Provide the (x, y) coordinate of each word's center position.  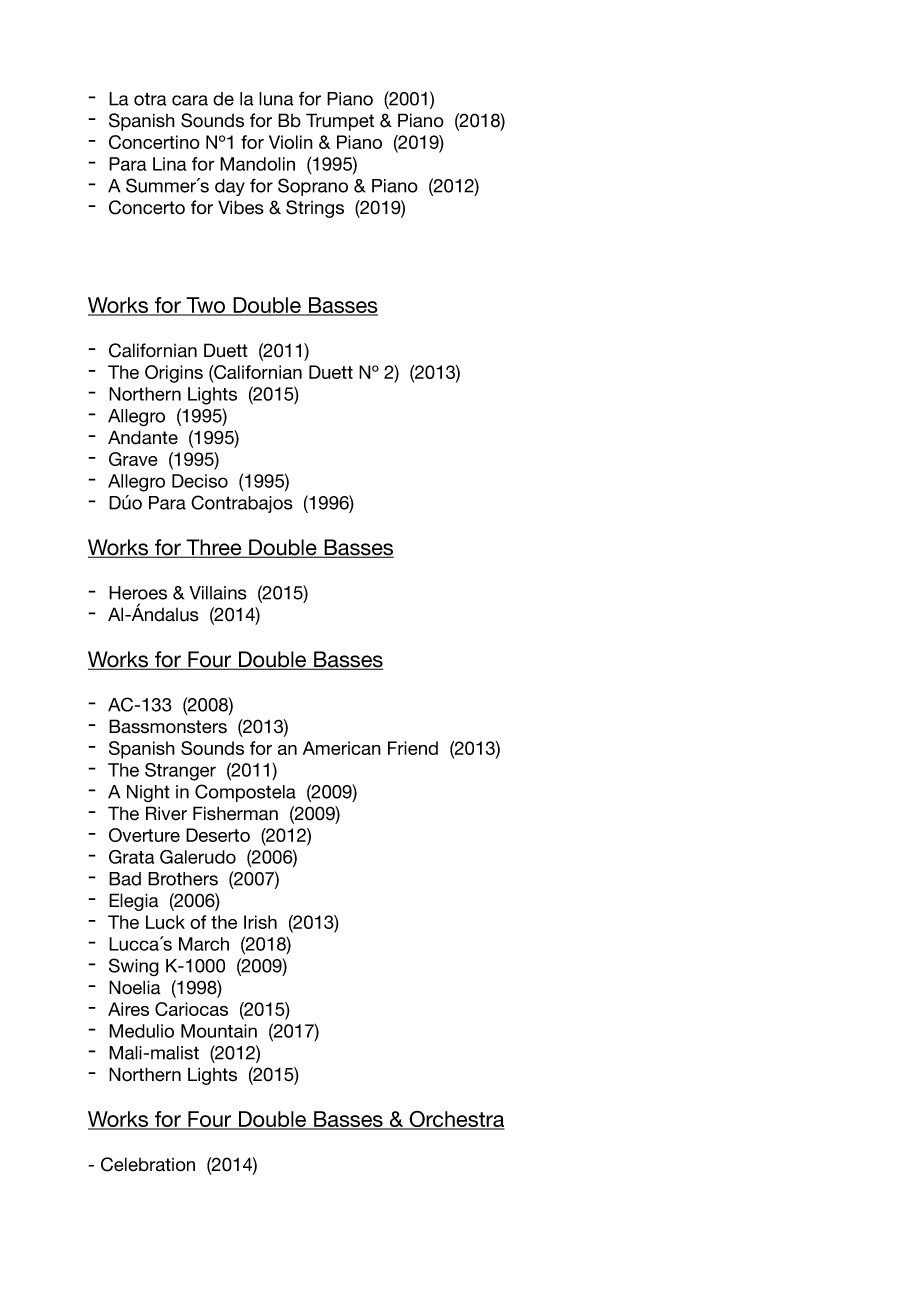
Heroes (138, 593)
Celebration (148, 1164)
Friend (413, 748)
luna (276, 99)
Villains (218, 593)
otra (150, 99)
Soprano (313, 187)
